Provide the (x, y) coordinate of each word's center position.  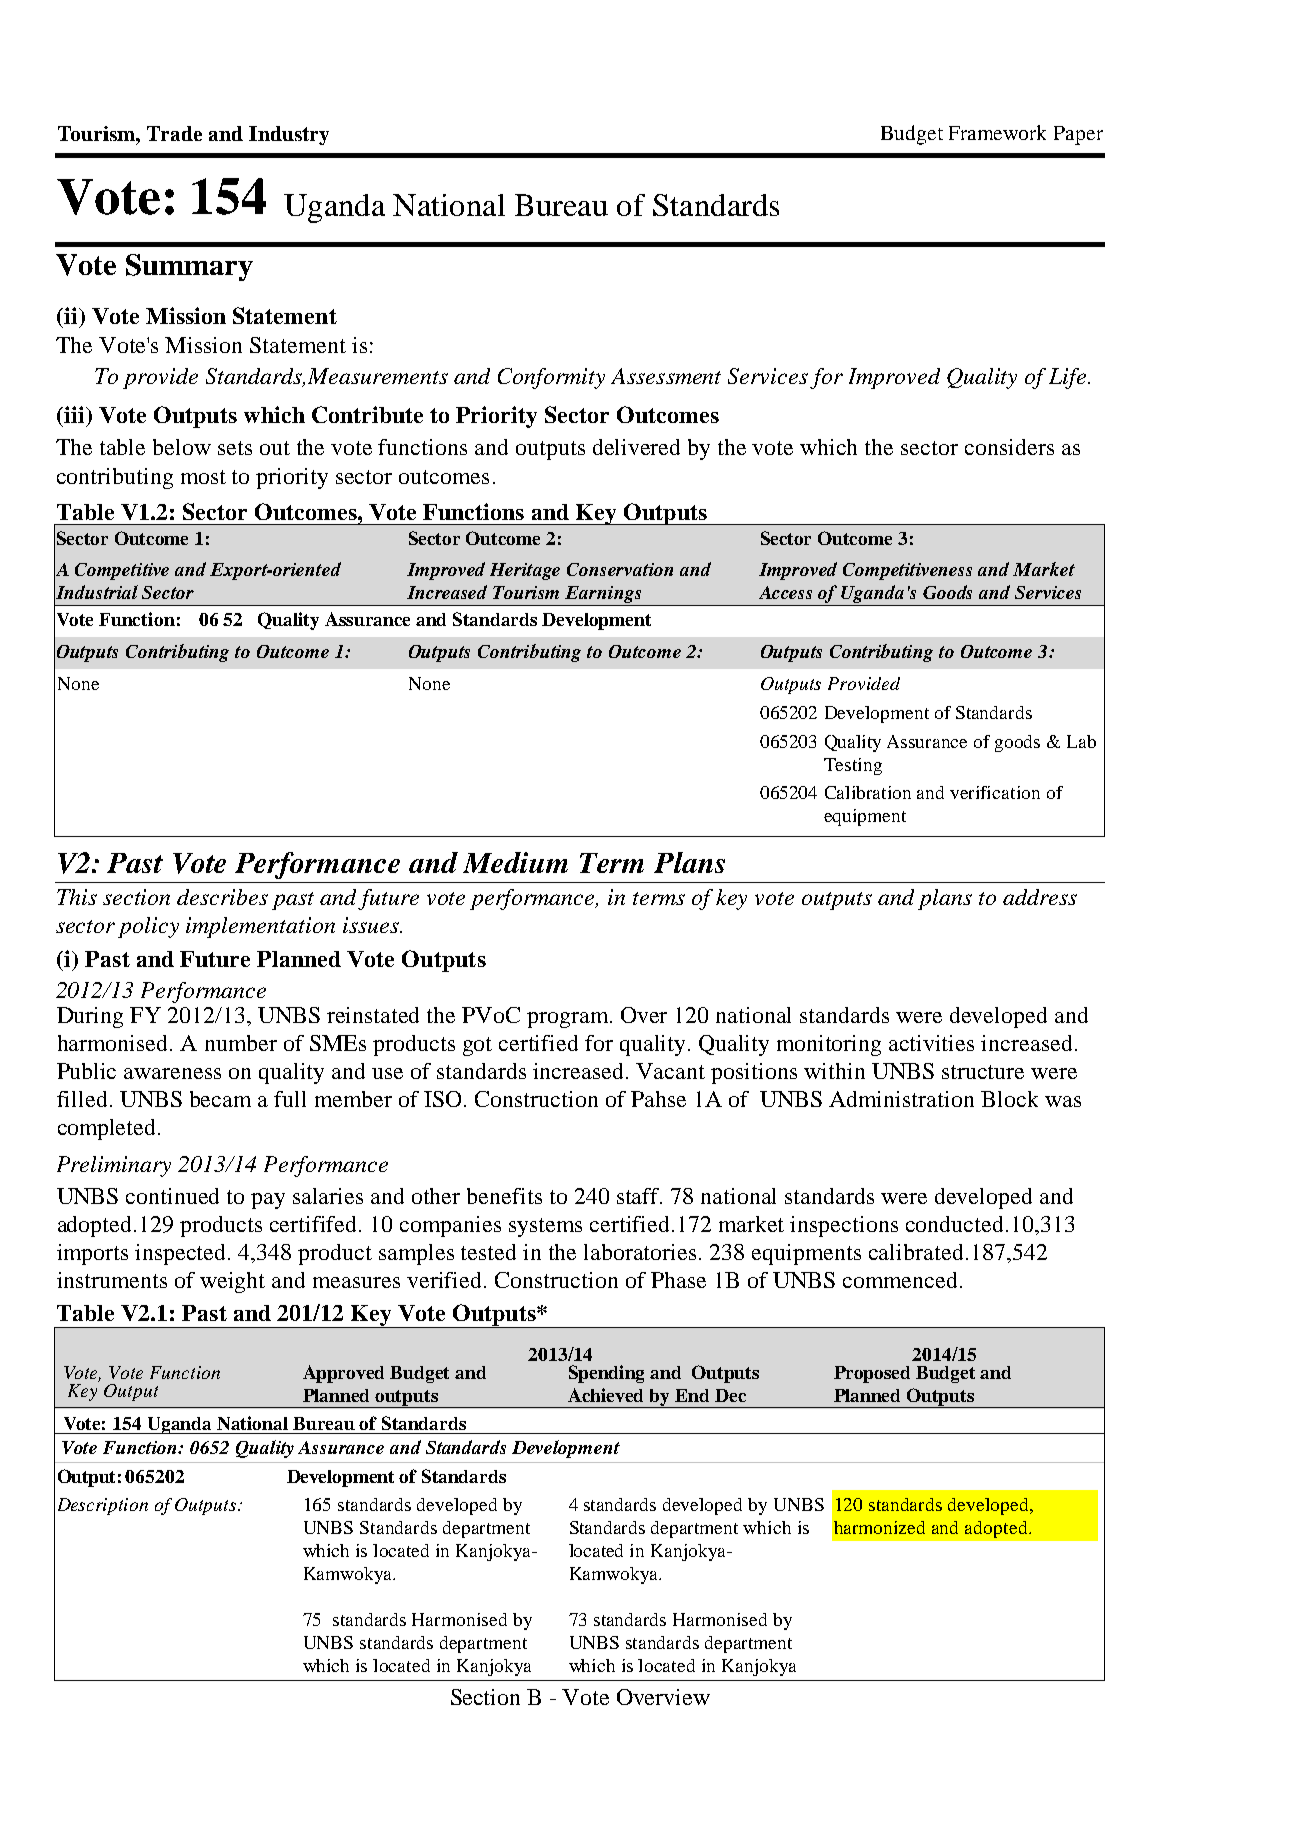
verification (995, 792)
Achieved (605, 1395)
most (203, 477)
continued (172, 1196)
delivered (636, 447)
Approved (343, 1374)
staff (639, 1196)
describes (222, 897)
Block (1009, 1099)
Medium (515, 862)
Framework (997, 132)
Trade (174, 133)
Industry (289, 135)
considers (1009, 447)
